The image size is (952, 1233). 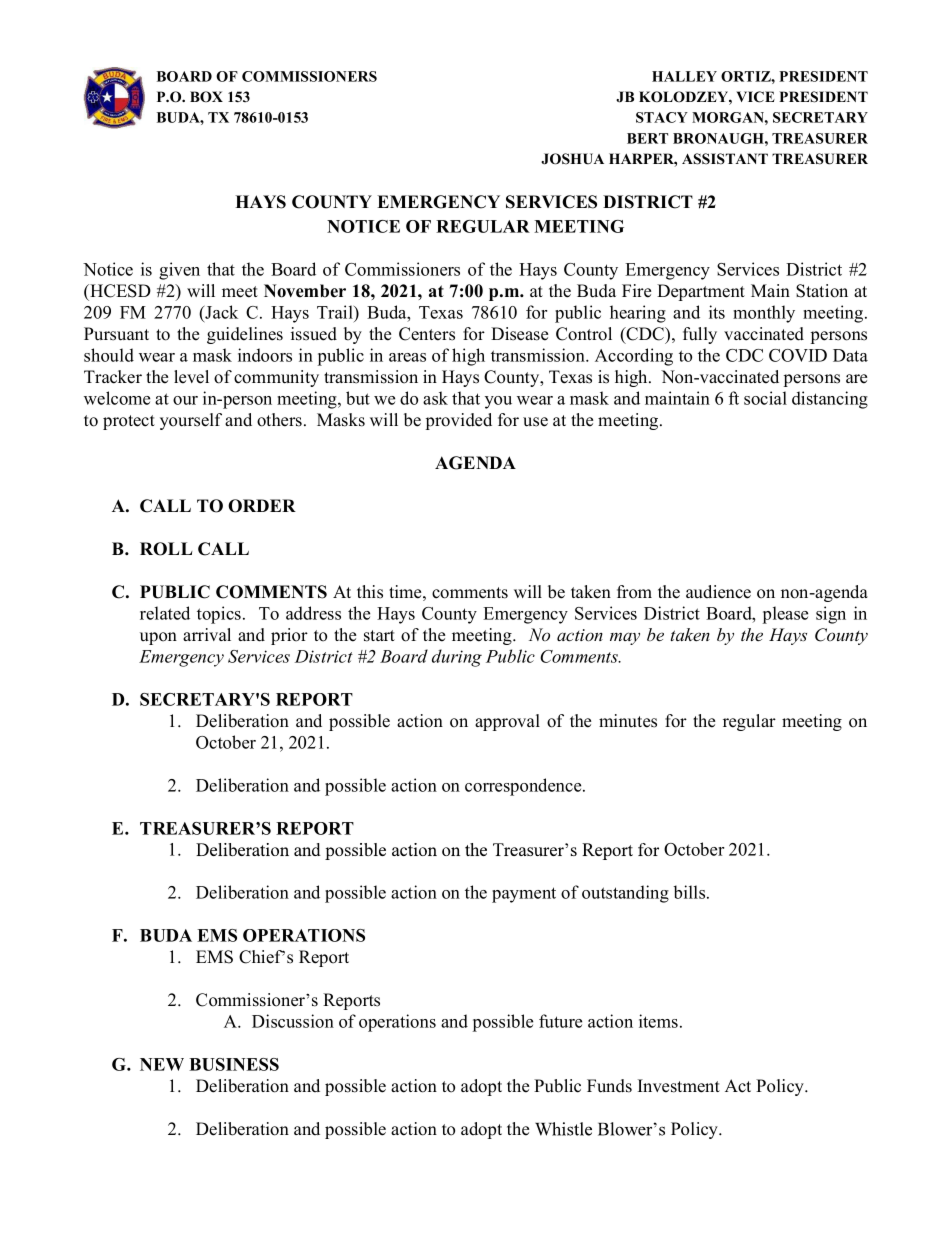 What do you see at coordinates (560, 1021) in the image?
I see `future` at bounding box center [560, 1021].
